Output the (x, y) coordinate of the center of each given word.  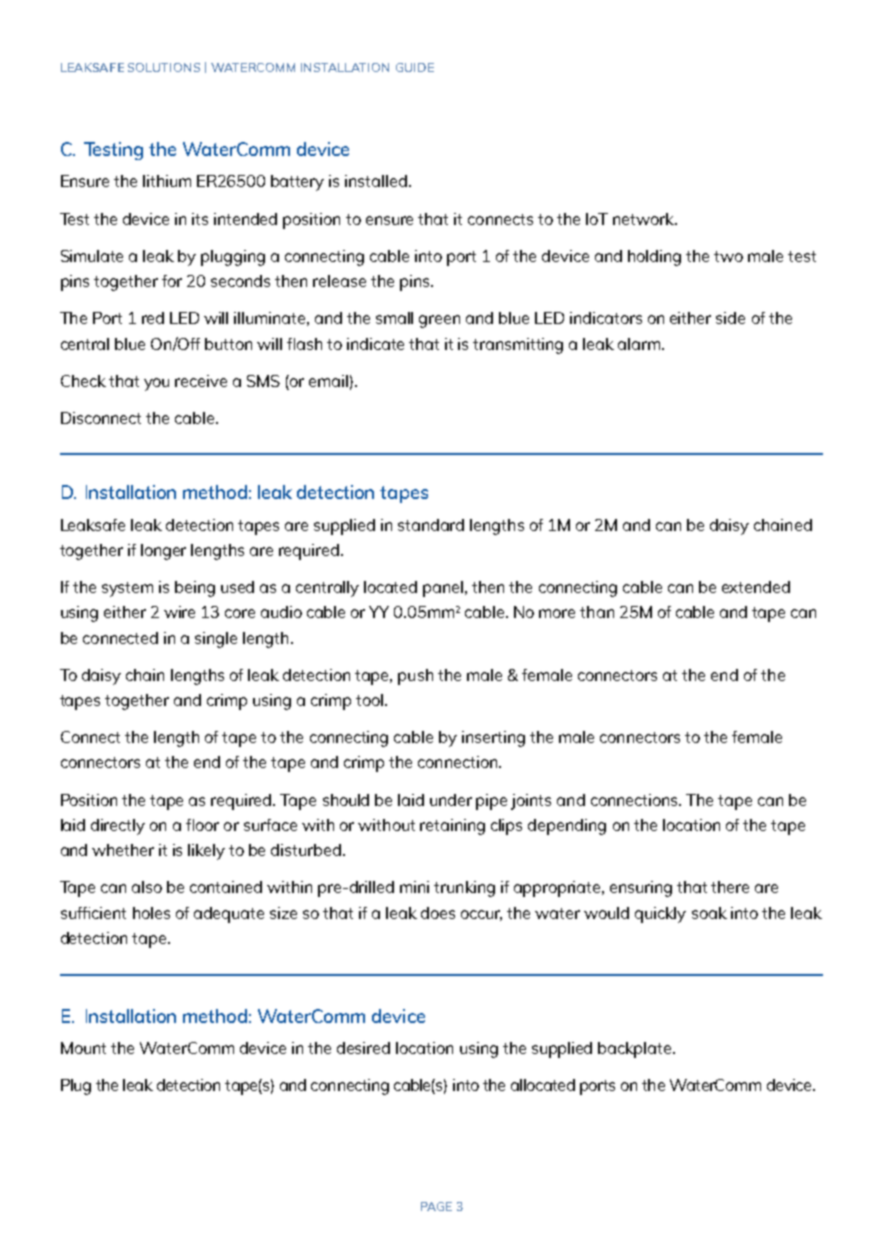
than (597, 612)
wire (179, 612)
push (415, 677)
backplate (636, 1050)
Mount (83, 1048)
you (156, 384)
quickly (660, 915)
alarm (640, 344)
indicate (375, 344)
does (438, 913)
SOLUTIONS (164, 67)
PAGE (436, 1206)
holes (151, 913)
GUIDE (415, 67)
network (645, 219)
